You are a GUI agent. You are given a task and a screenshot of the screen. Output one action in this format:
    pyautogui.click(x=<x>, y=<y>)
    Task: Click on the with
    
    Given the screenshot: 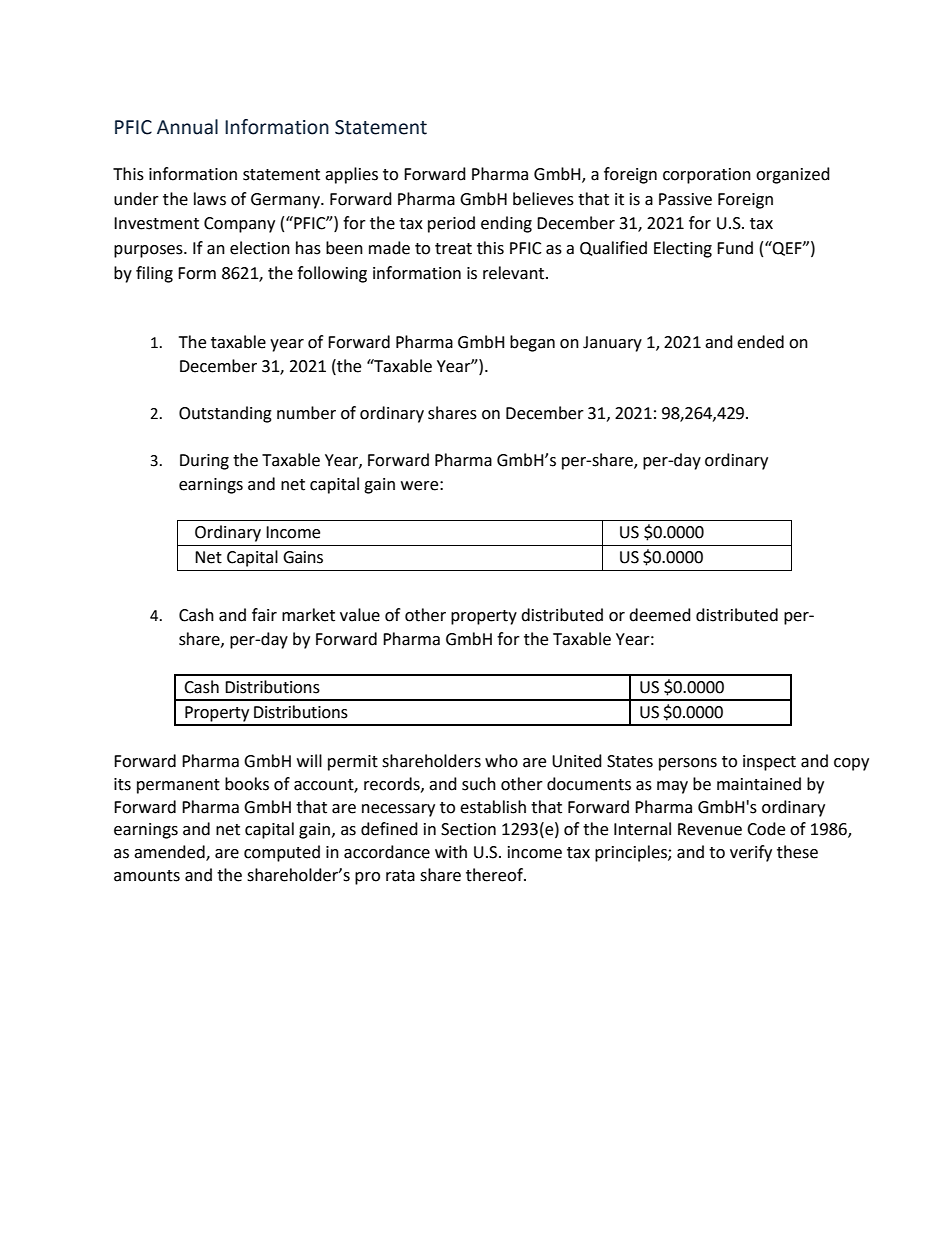 What is the action you would take?
    pyautogui.click(x=451, y=852)
